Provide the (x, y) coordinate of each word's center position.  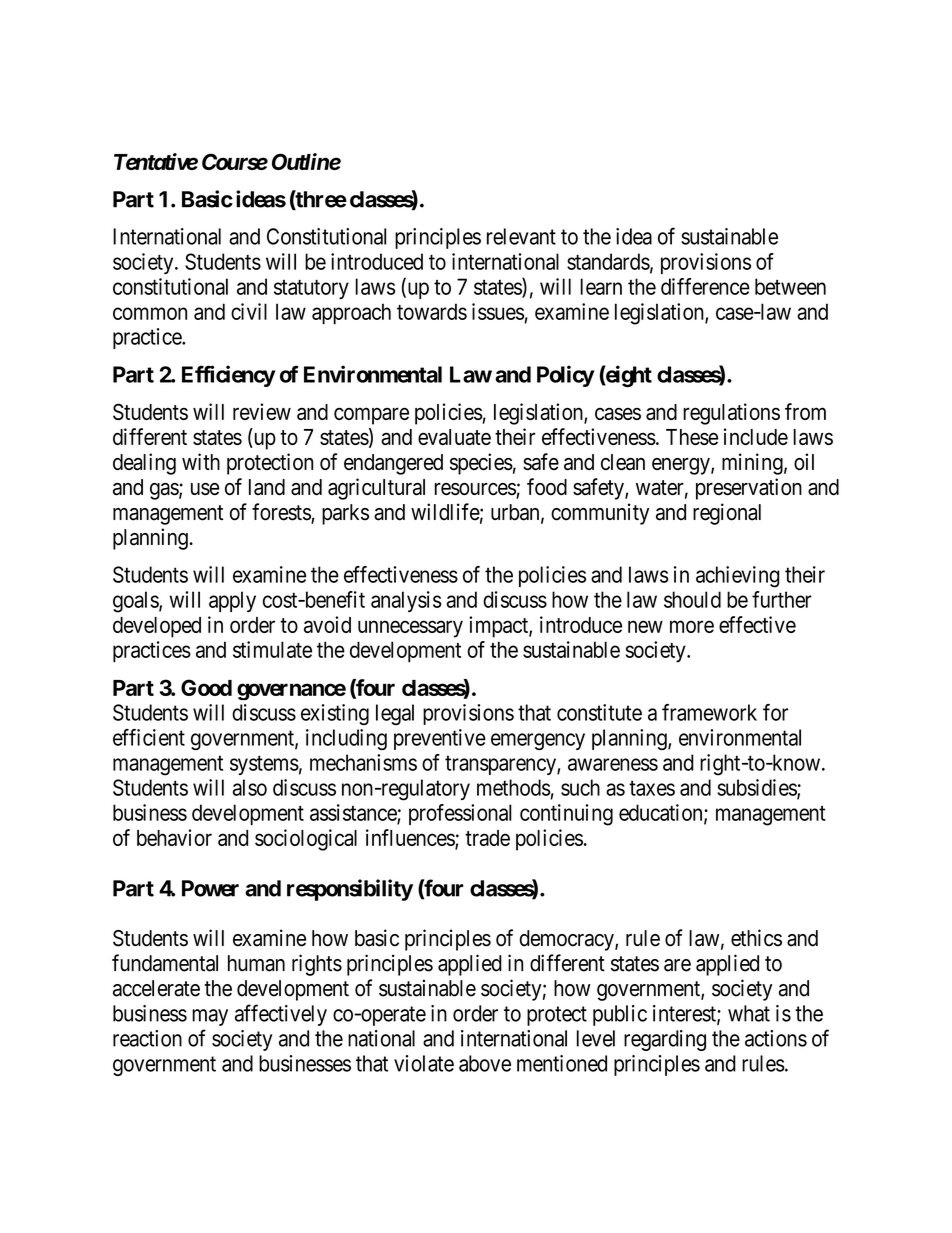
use (205, 489)
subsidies (757, 788)
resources (476, 490)
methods (514, 787)
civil (249, 311)
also (250, 787)
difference (705, 286)
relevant (521, 236)
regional (727, 514)
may (210, 1017)
